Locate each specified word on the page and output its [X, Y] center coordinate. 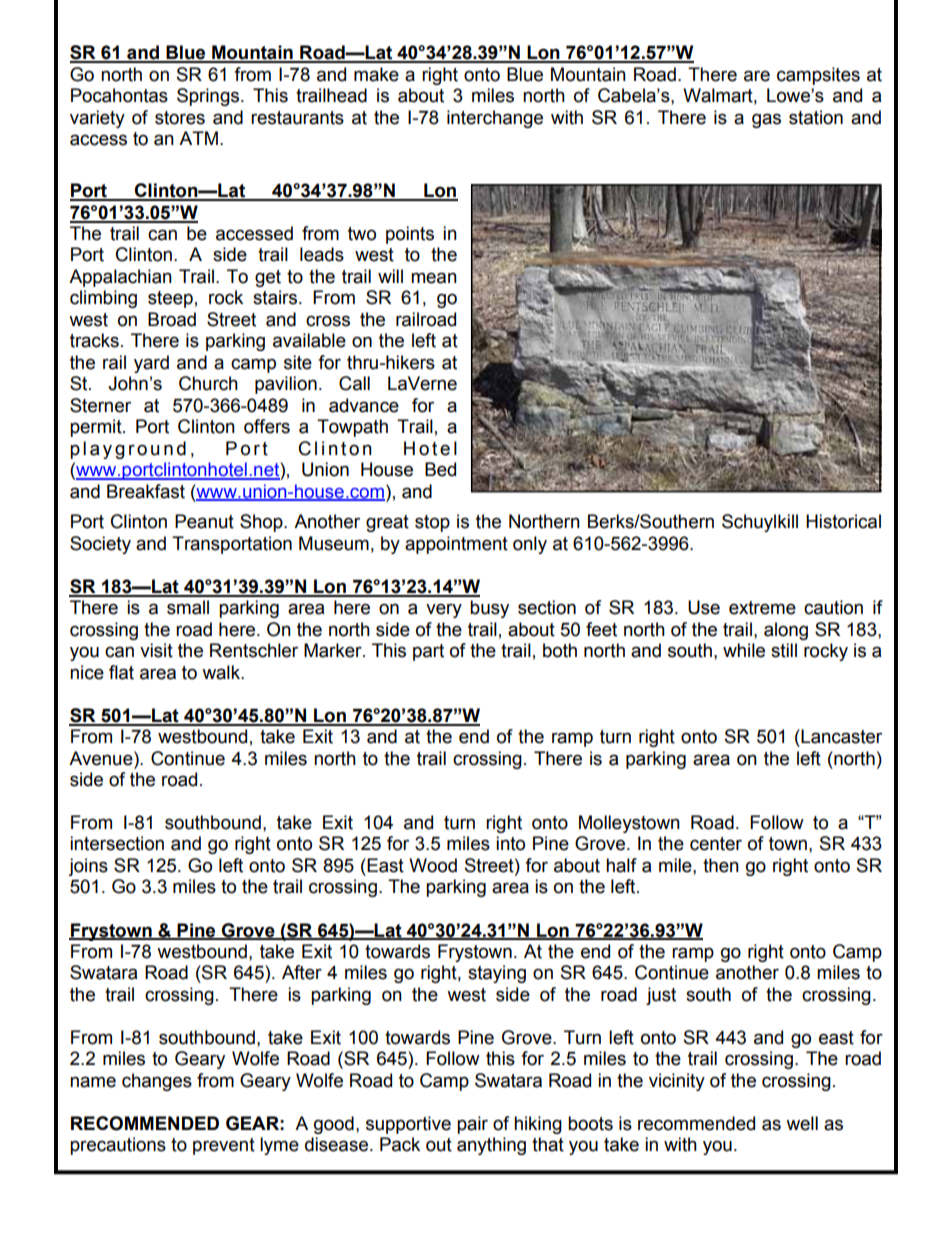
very [444, 610]
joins [88, 867]
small [188, 607]
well [802, 1123]
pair [472, 1125]
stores [180, 118]
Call [354, 383]
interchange [495, 119]
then [721, 865]
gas [766, 120]
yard [151, 364]
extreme [762, 608]
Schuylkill [760, 523]
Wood [433, 865]
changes [157, 1082]
